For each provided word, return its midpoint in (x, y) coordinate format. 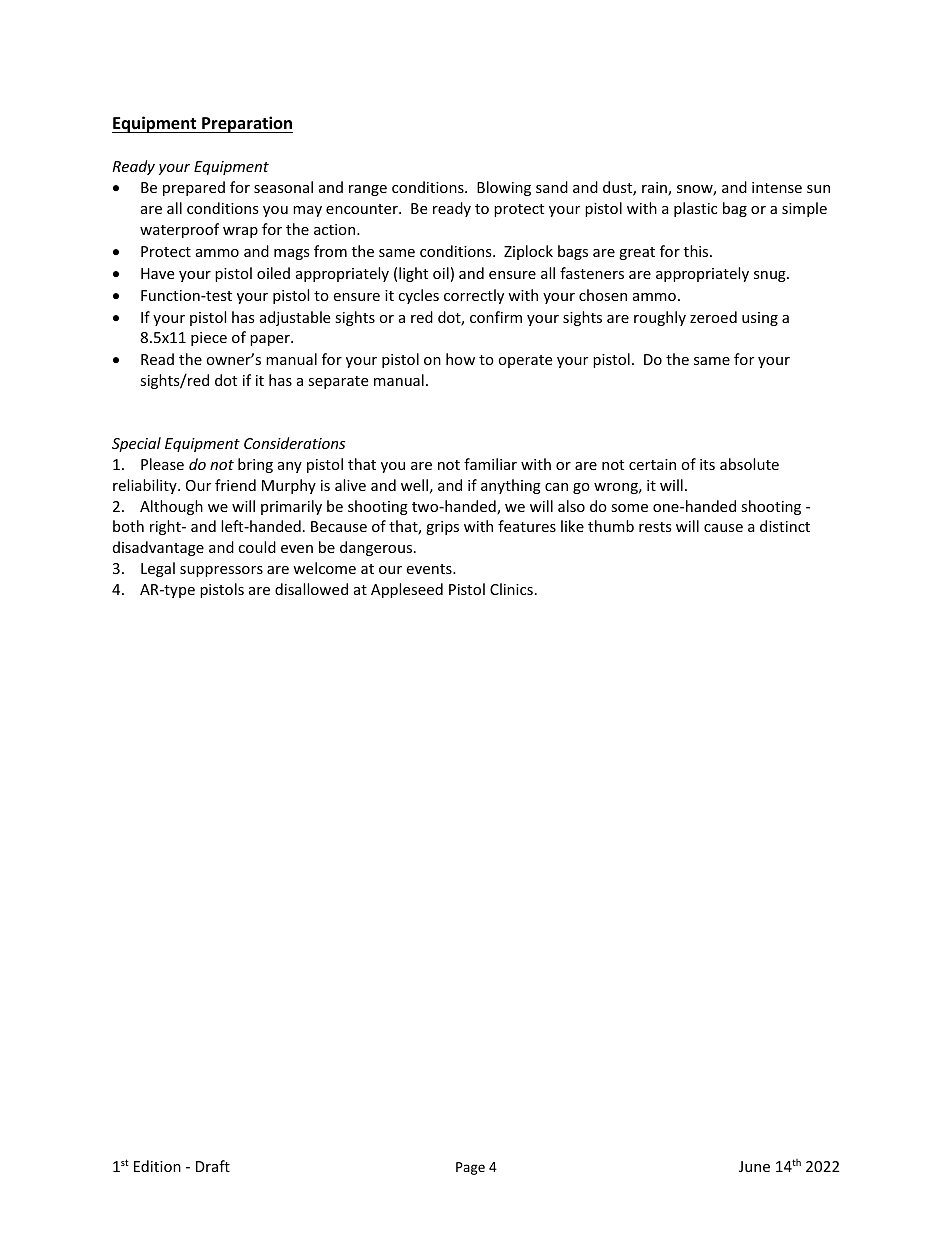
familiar (490, 464)
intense (777, 187)
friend (235, 485)
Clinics (511, 589)
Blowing (504, 188)
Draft (213, 1166)
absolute (749, 464)
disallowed (311, 589)
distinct (785, 526)
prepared (194, 188)
